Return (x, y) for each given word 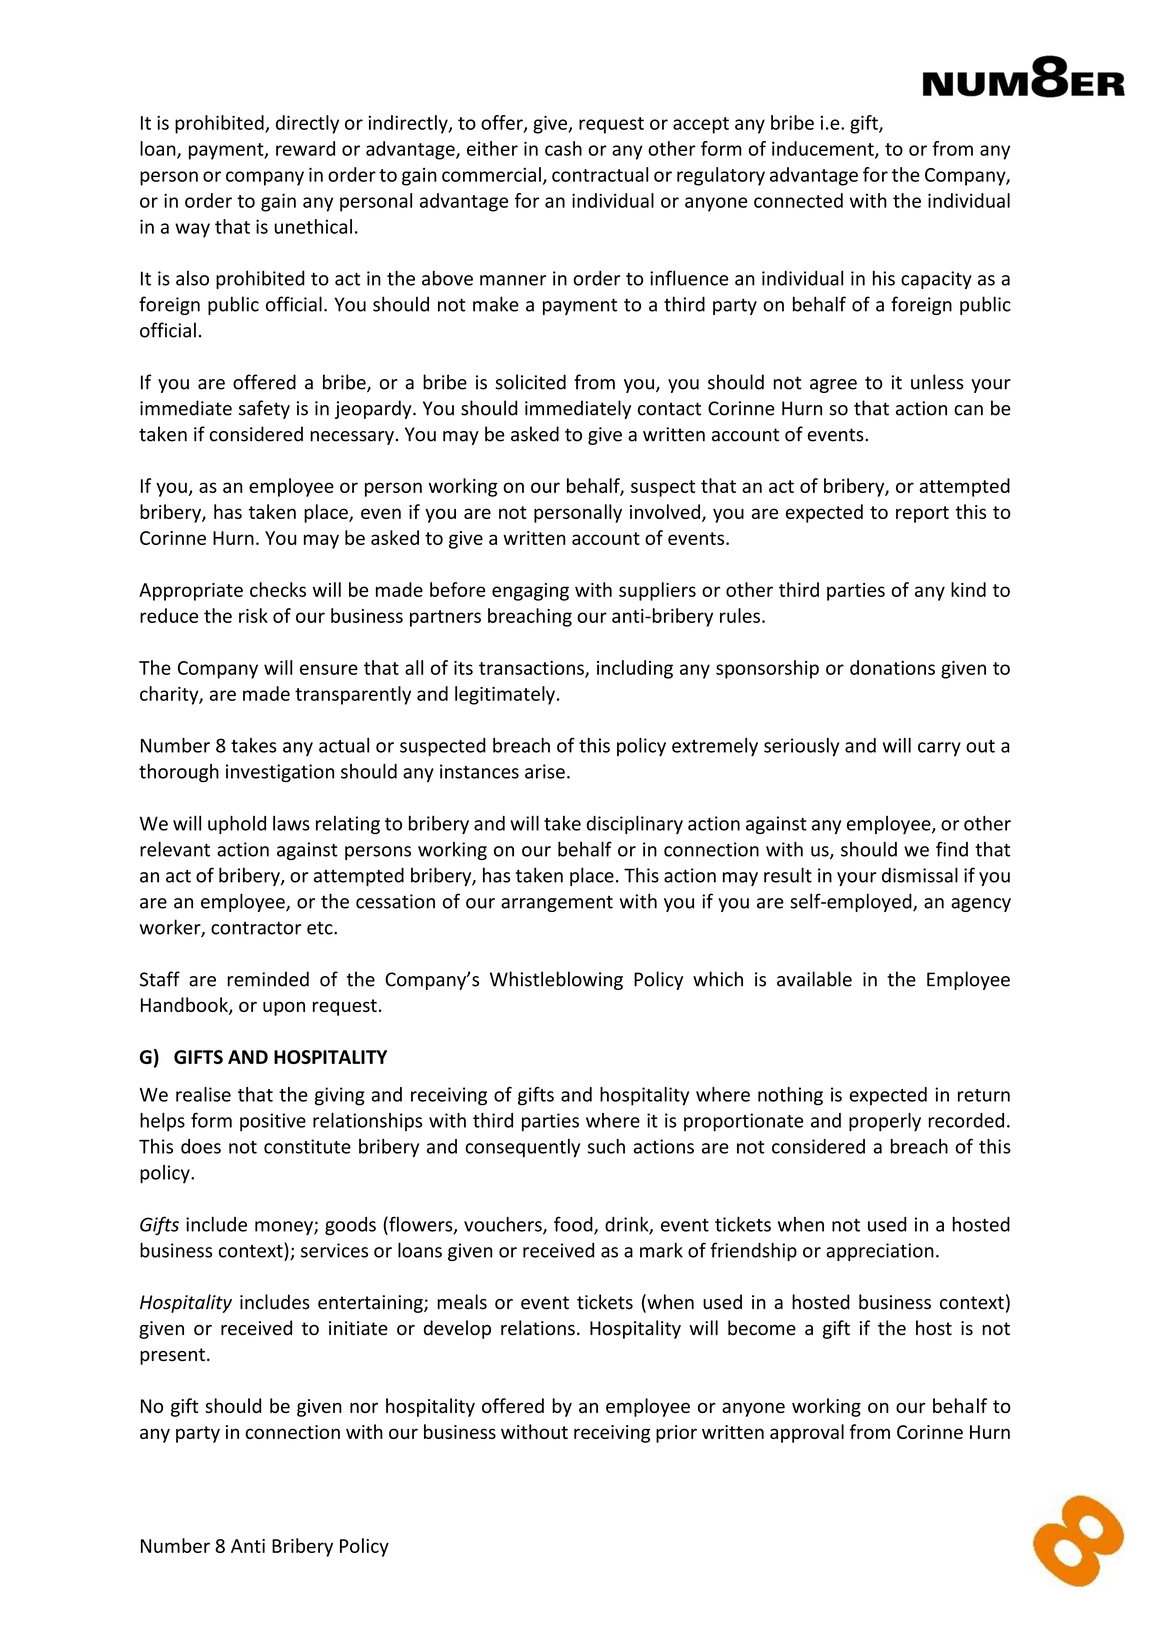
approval (807, 1433)
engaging (530, 592)
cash (563, 148)
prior (676, 1434)
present (172, 1356)
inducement (824, 149)
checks (278, 589)
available (814, 979)
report (922, 514)
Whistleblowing (556, 980)
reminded (268, 979)
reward (305, 148)
